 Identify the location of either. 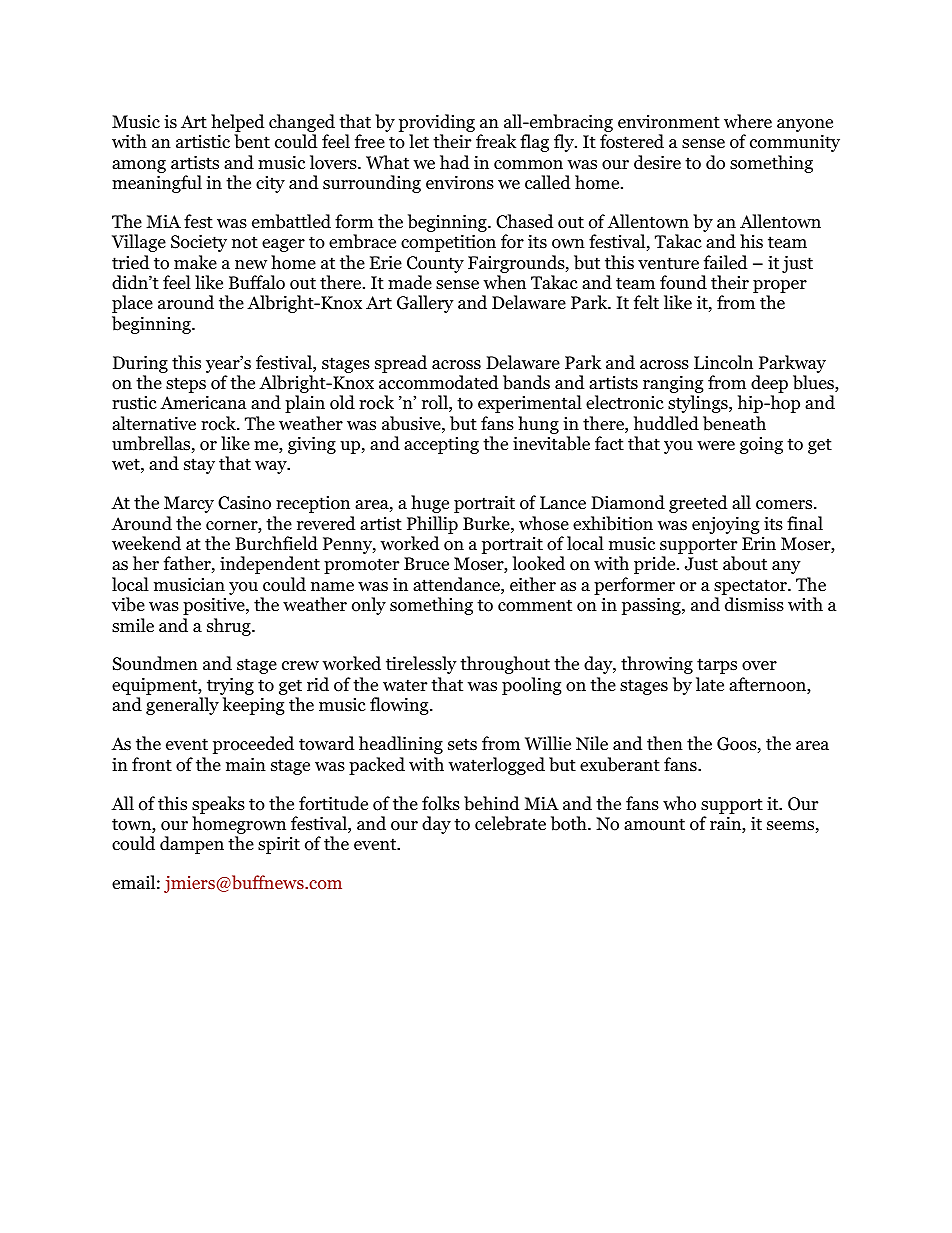
(533, 584).
